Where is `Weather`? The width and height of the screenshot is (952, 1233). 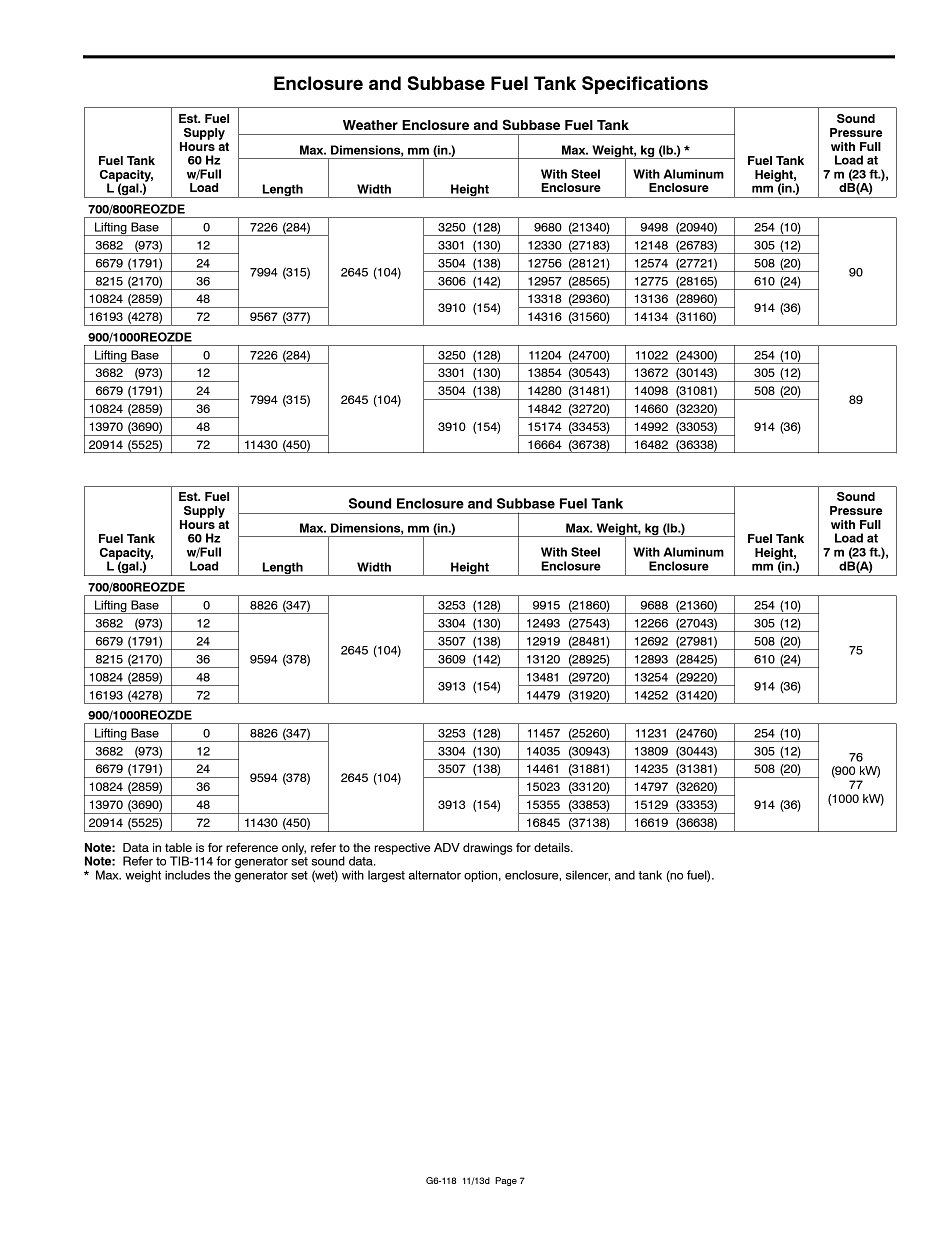
Weather is located at coordinates (370, 125).
